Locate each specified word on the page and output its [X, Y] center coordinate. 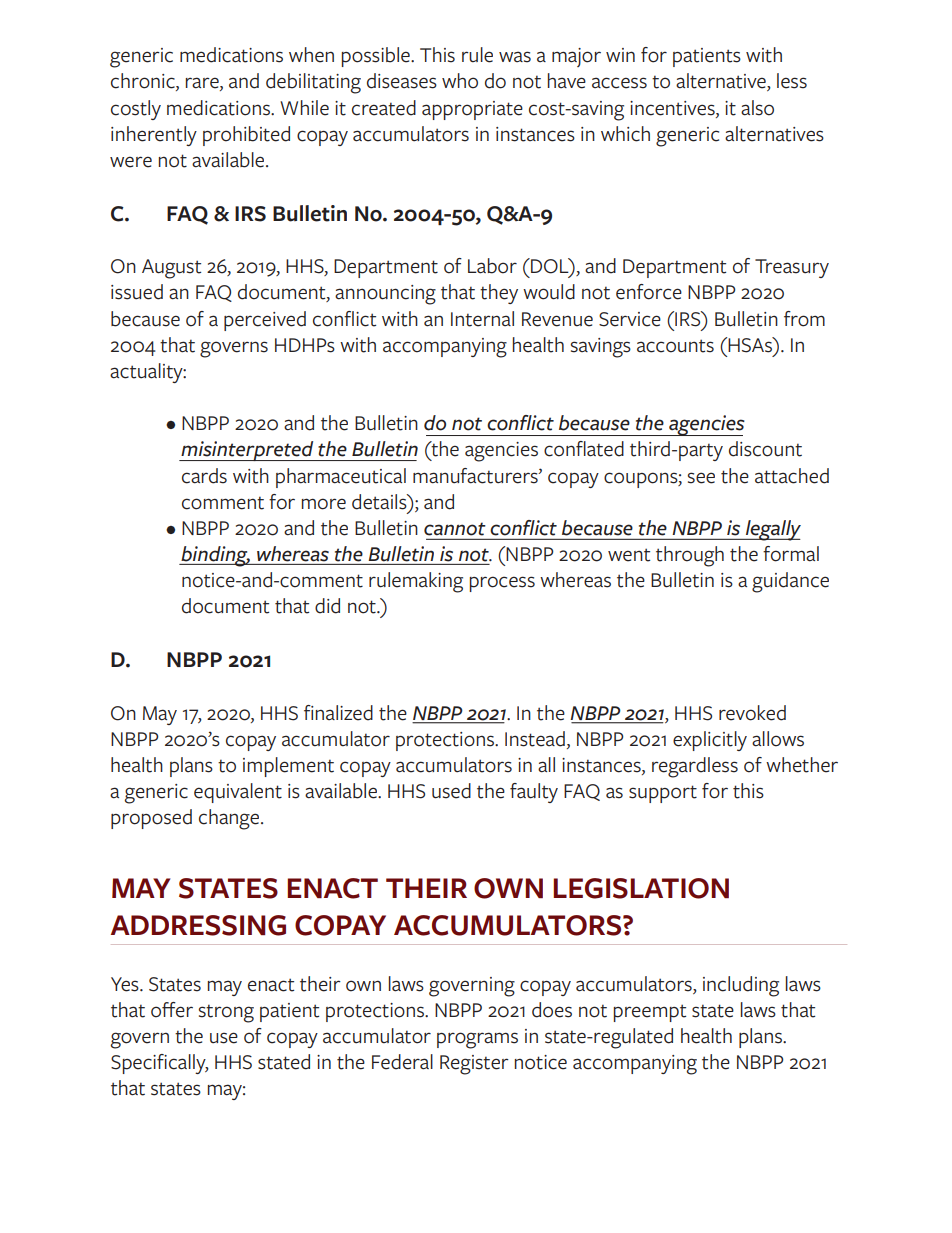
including [741, 986]
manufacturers [476, 476]
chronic [144, 82]
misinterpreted [247, 451]
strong [226, 1013]
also [757, 108]
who [460, 81]
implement [288, 767]
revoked [752, 713]
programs [477, 1040]
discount [765, 449]
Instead [535, 739]
